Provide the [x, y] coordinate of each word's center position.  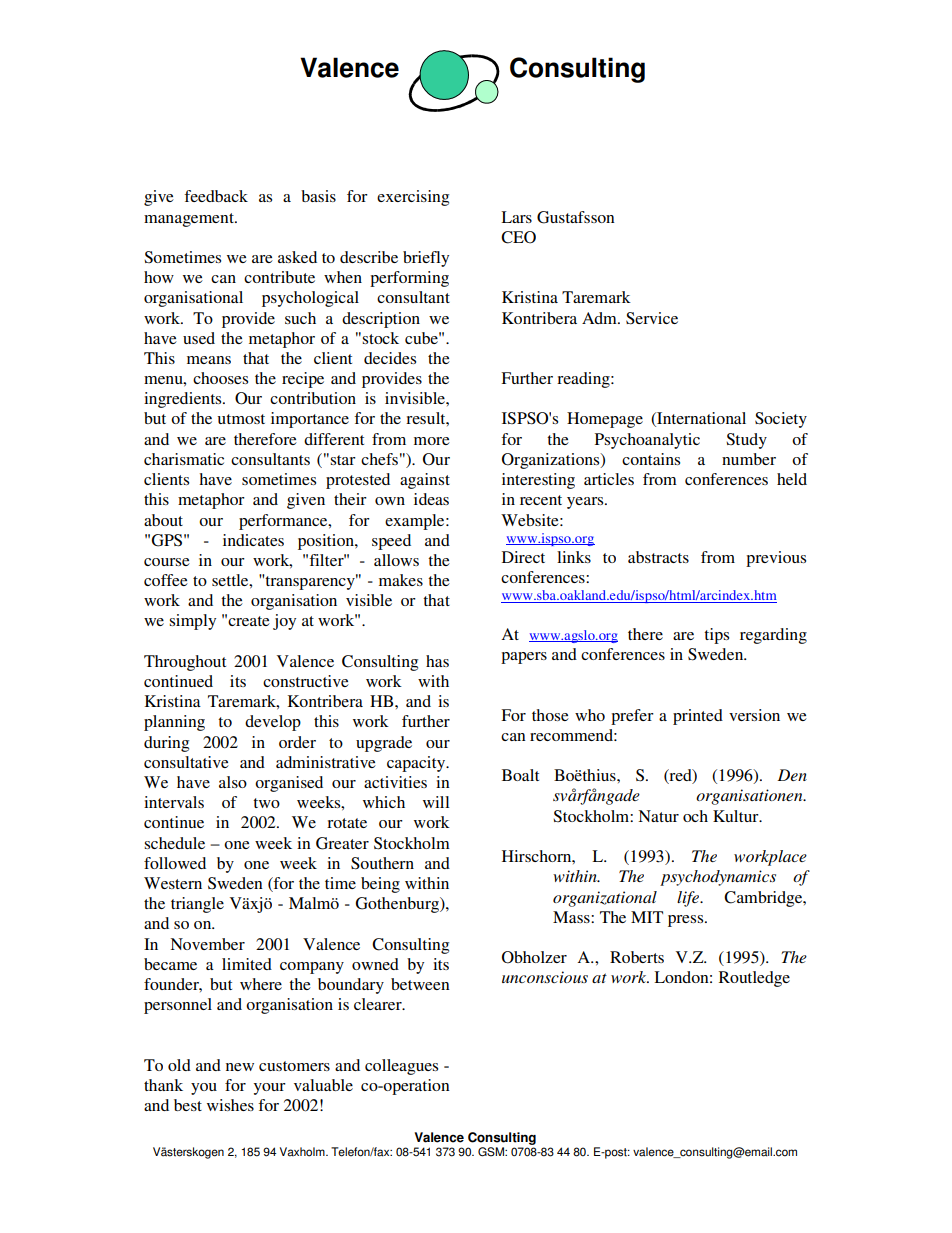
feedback [216, 196]
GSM [492, 1152]
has [437, 661]
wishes [230, 1105]
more [432, 441]
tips [716, 636]
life [689, 899]
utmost [241, 419]
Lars [516, 217]
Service [652, 318]
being [380, 885]
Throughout [185, 663]
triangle [197, 905]
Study [746, 441]
